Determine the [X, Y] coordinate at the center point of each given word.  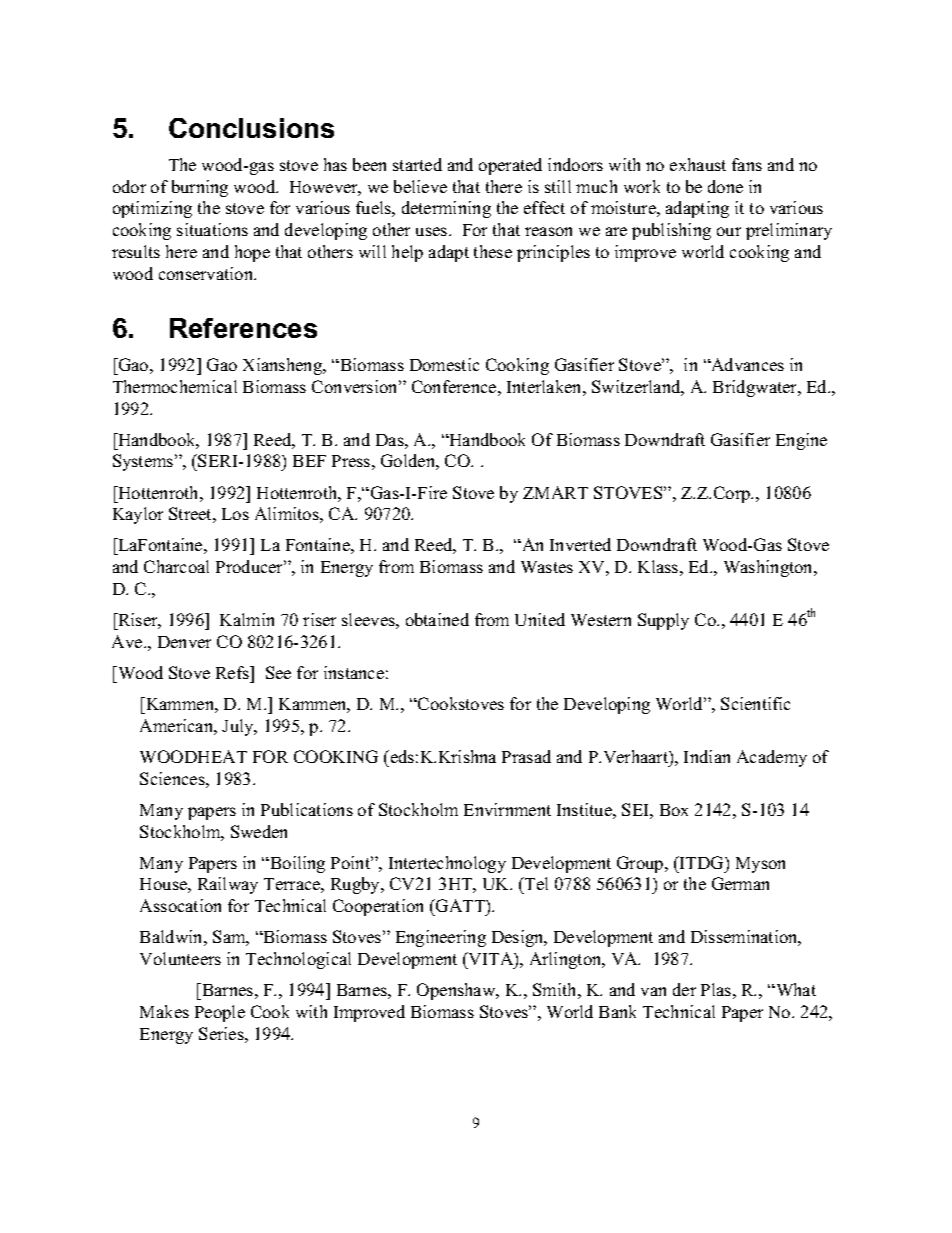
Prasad [526, 756]
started [417, 164]
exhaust [698, 164]
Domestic [444, 364]
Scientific [755, 703]
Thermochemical [175, 386]
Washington [770, 568]
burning [200, 188]
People [220, 1013]
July [239, 727]
